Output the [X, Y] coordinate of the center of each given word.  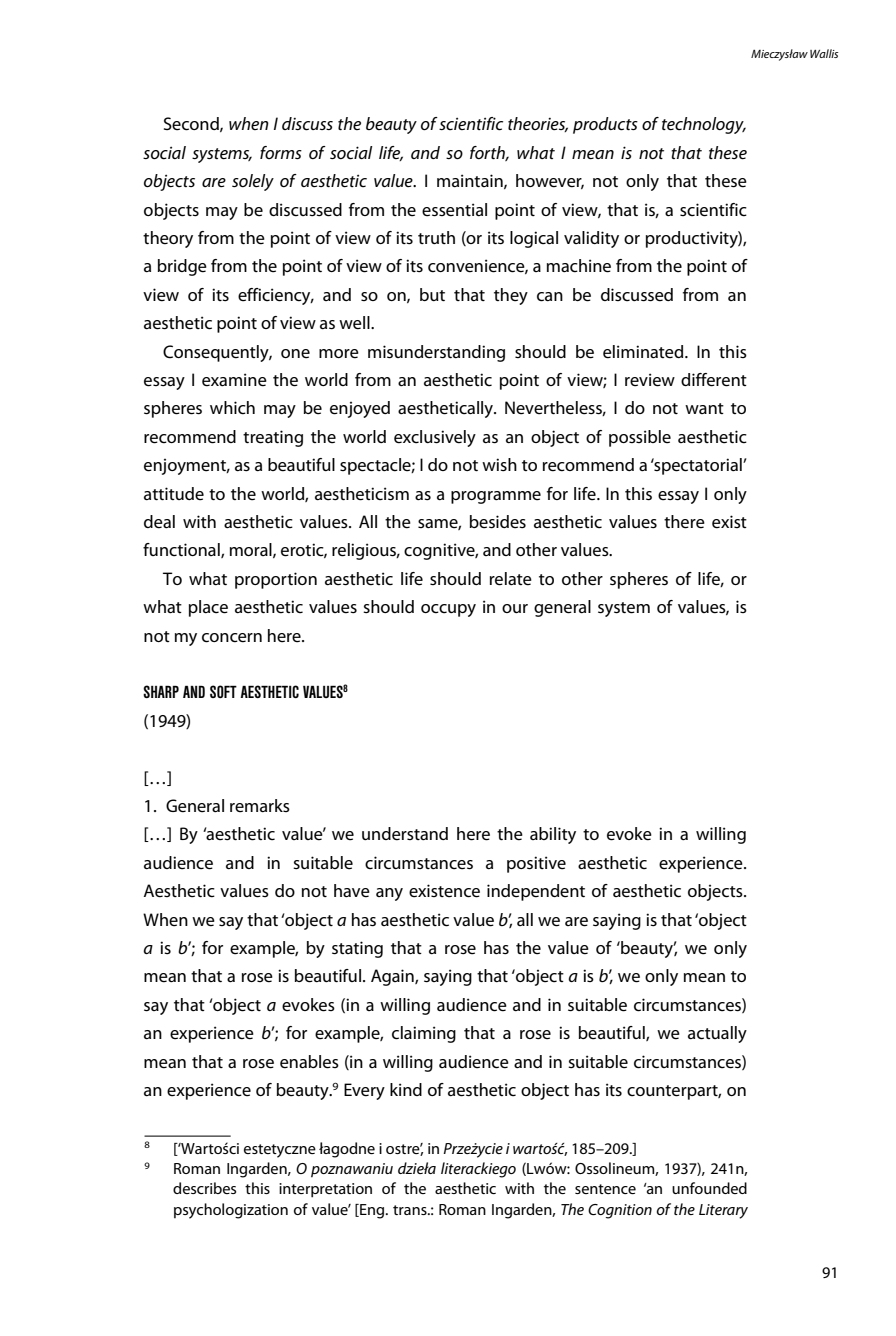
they [511, 296]
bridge [182, 267]
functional [182, 550]
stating [357, 949]
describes [204, 1188]
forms [281, 152]
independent [536, 892]
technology [704, 125]
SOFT [223, 691]
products [605, 125]
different [714, 380]
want [704, 408]
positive [536, 864]
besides [498, 522]
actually [717, 1034]
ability [553, 835]
